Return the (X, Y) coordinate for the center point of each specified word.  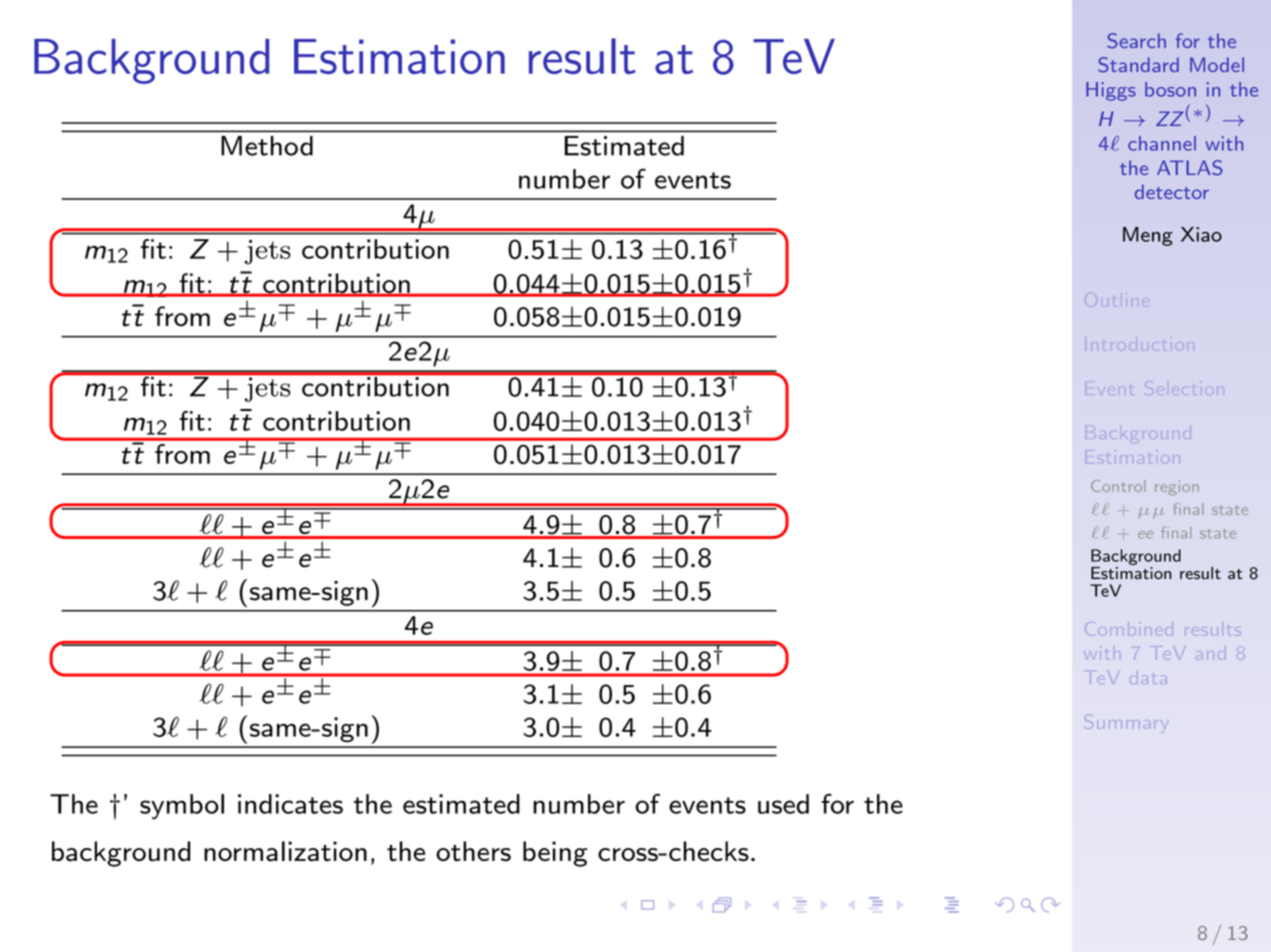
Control (1118, 486)
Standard (1138, 65)
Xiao (1201, 234)
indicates (290, 804)
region (1177, 487)
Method (267, 146)
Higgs (1111, 91)
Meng (1148, 236)
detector (1172, 191)
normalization (285, 851)
